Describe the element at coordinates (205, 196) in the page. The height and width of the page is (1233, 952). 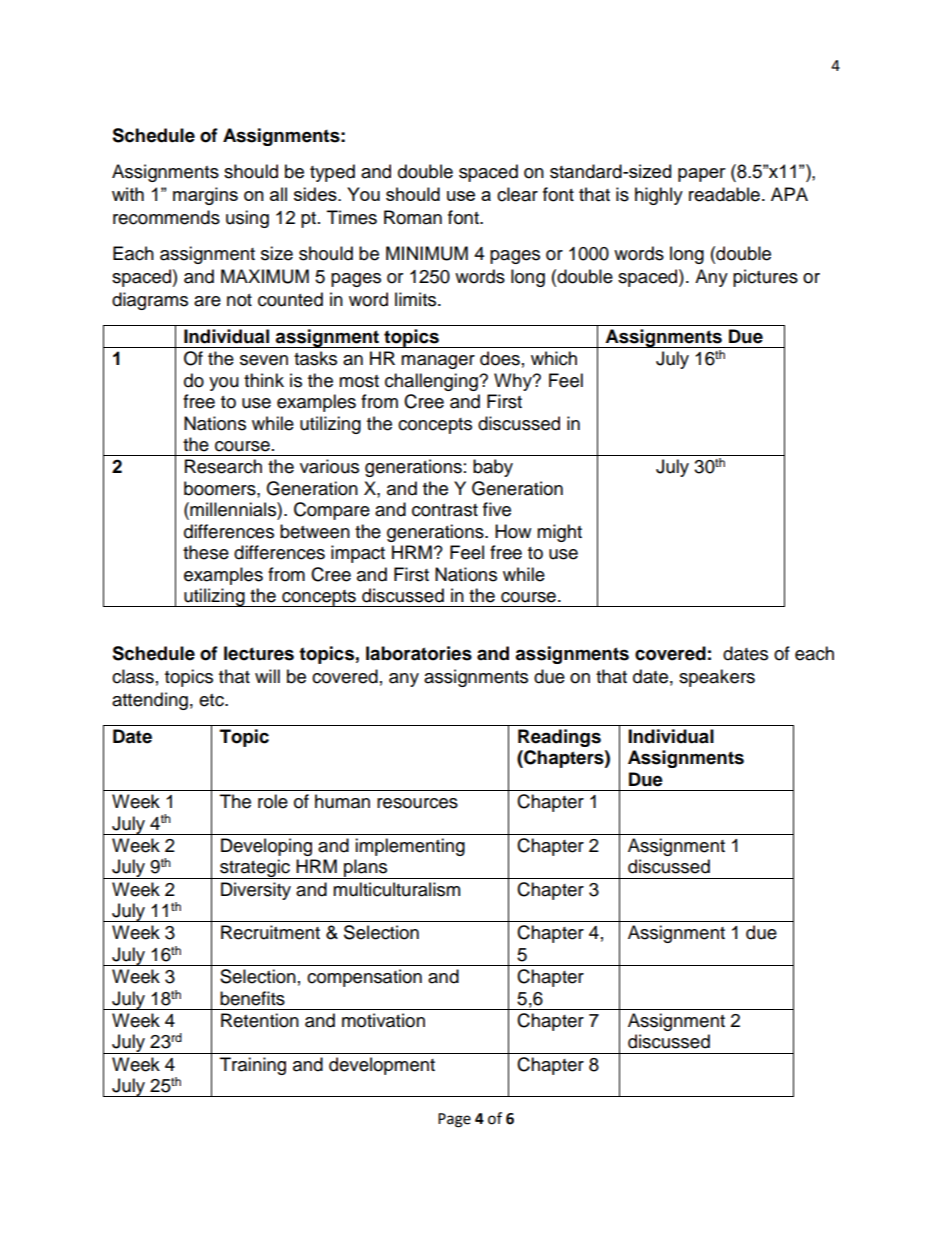
I see `margins` at that location.
